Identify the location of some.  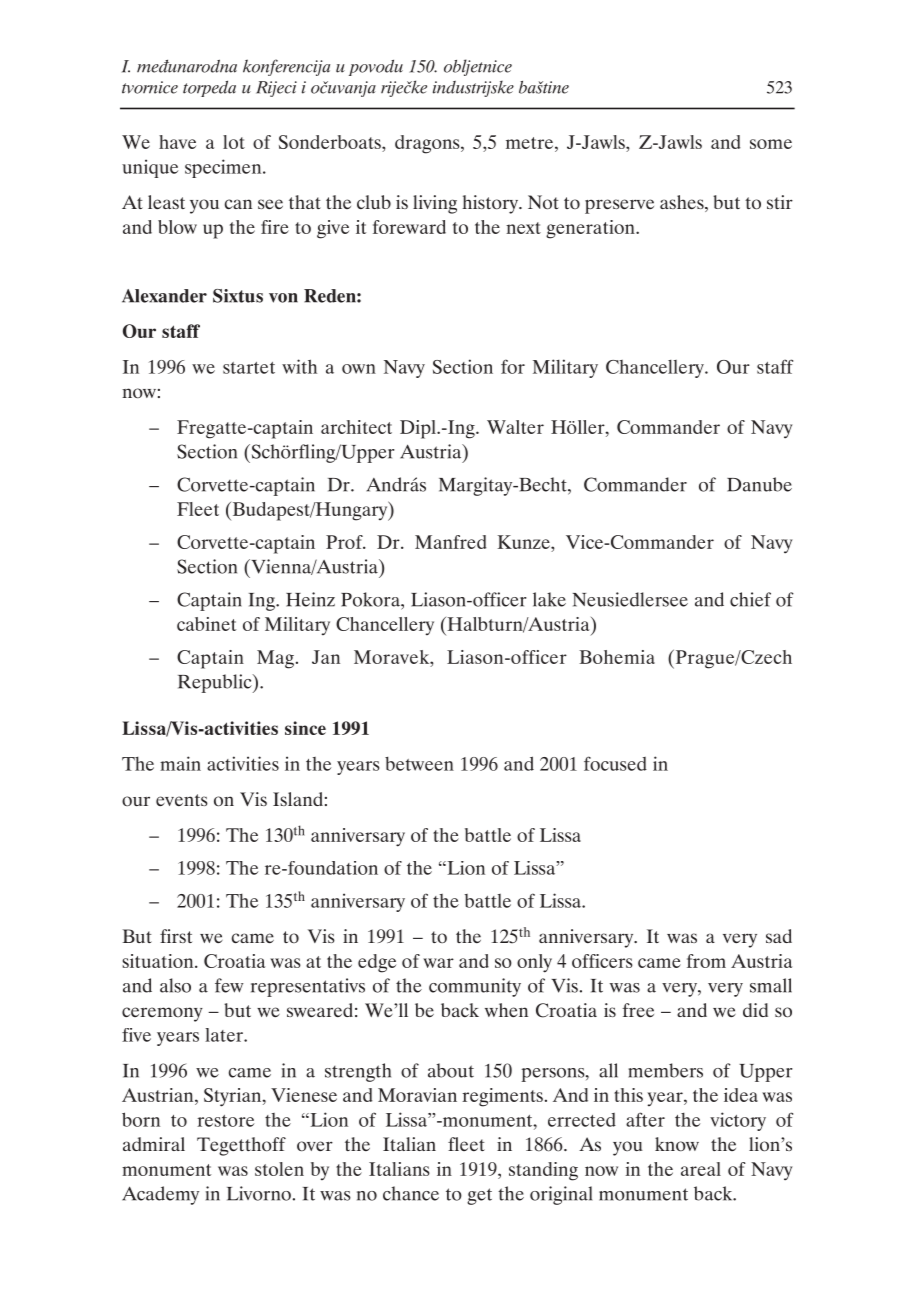
(771, 144).
